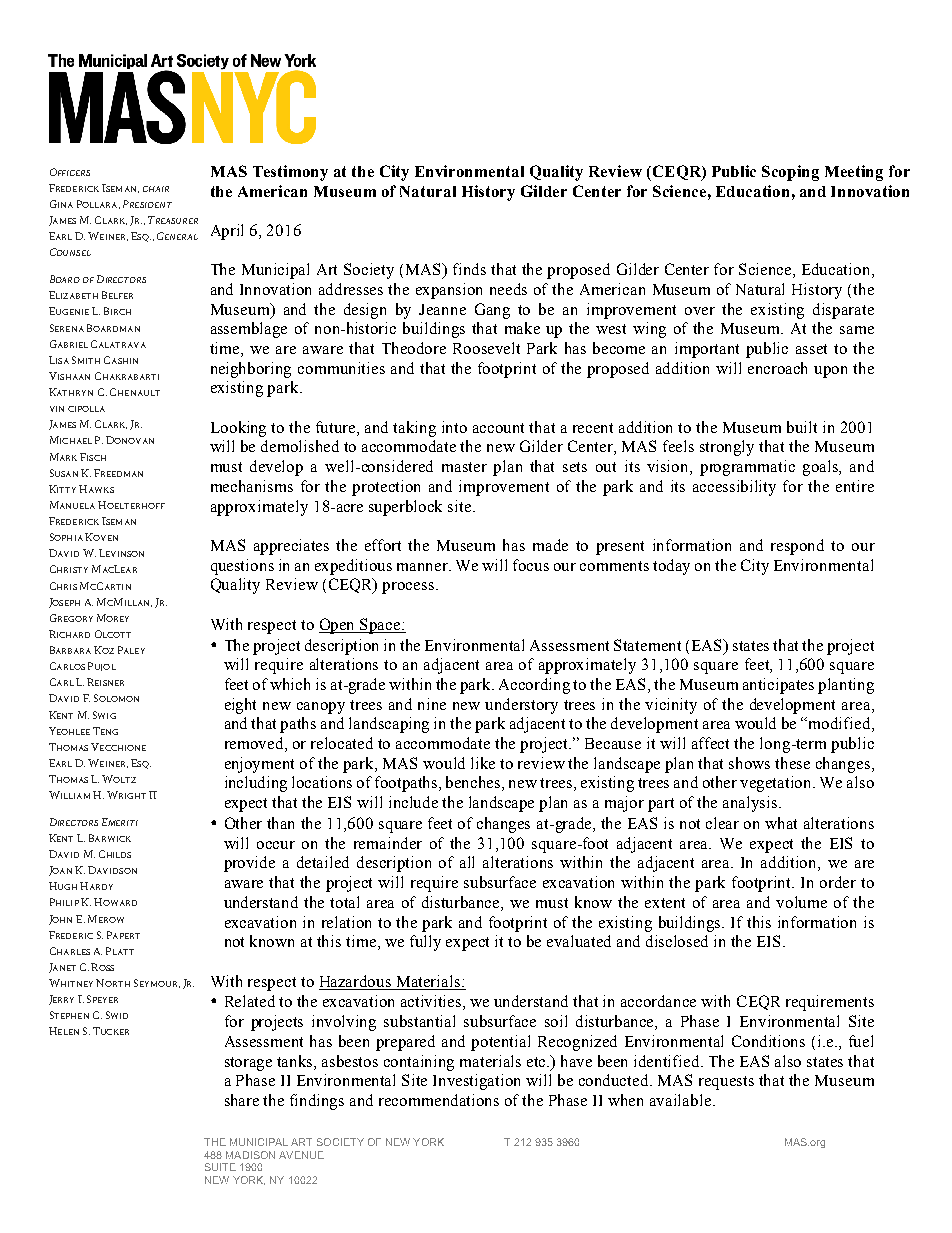 The image size is (952, 1233). What do you see at coordinates (469, 269) in the screenshot?
I see `finds` at bounding box center [469, 269].
